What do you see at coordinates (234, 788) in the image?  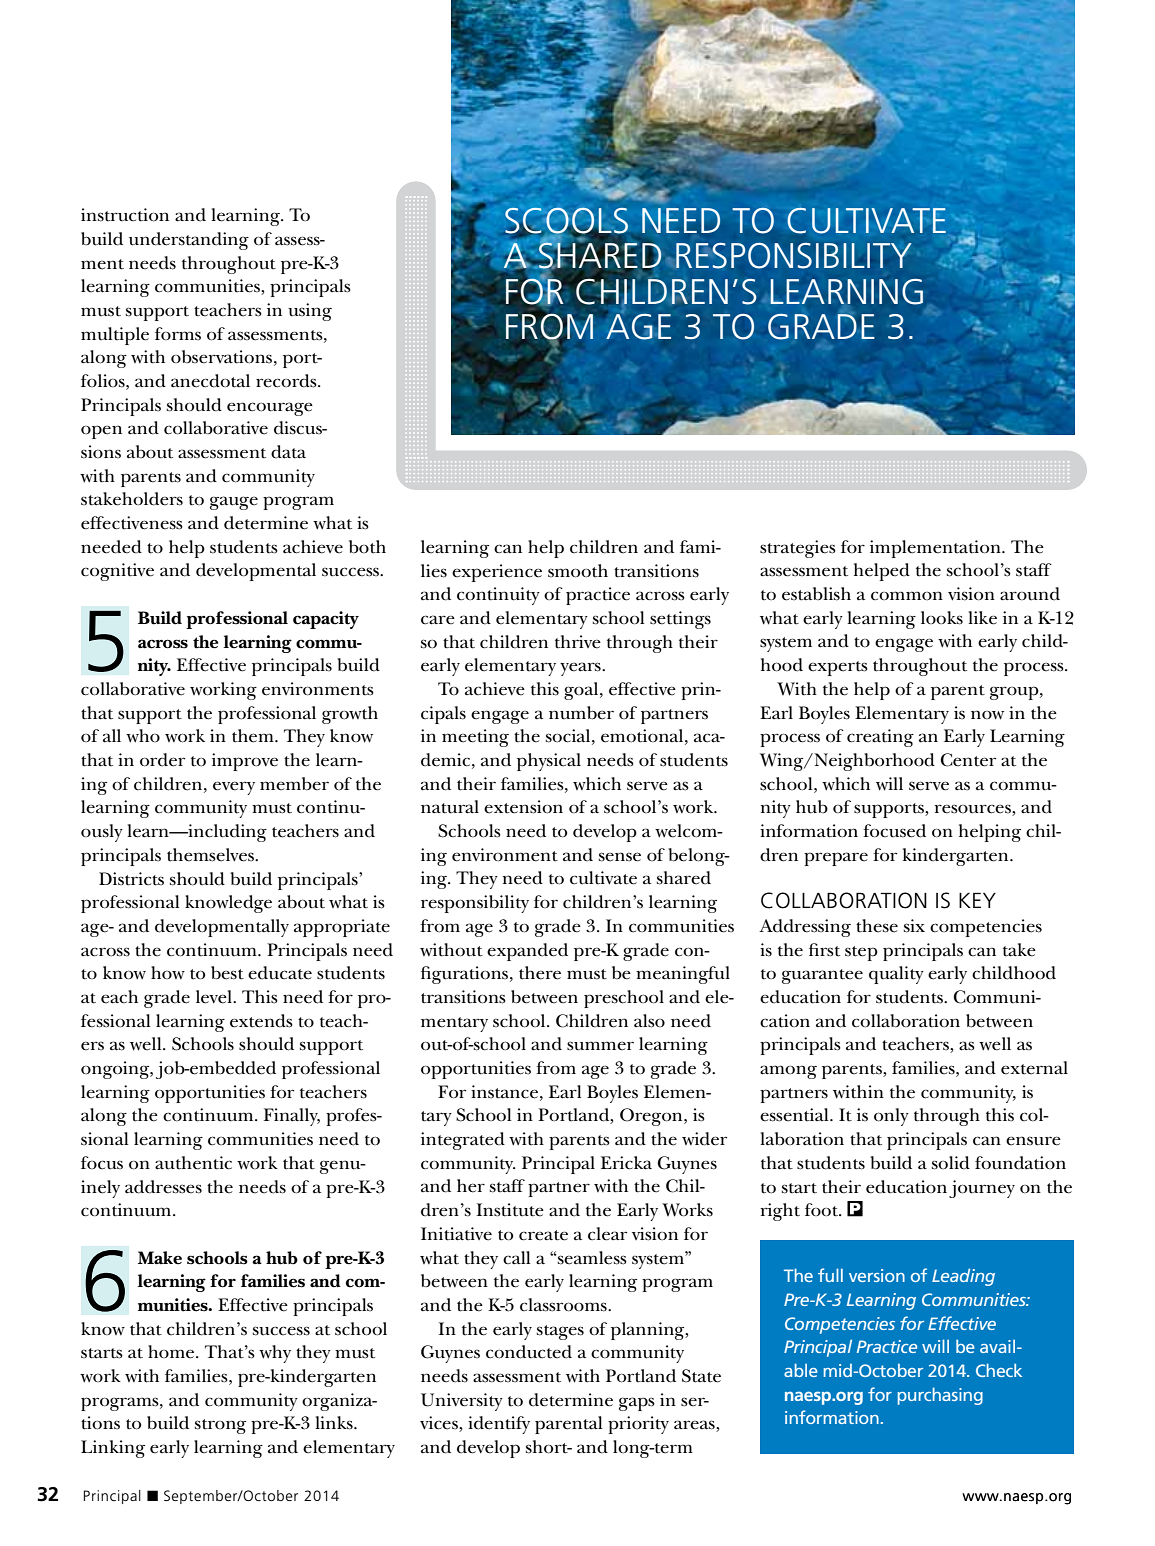 I see `every` at bounding box center [234, 788].
